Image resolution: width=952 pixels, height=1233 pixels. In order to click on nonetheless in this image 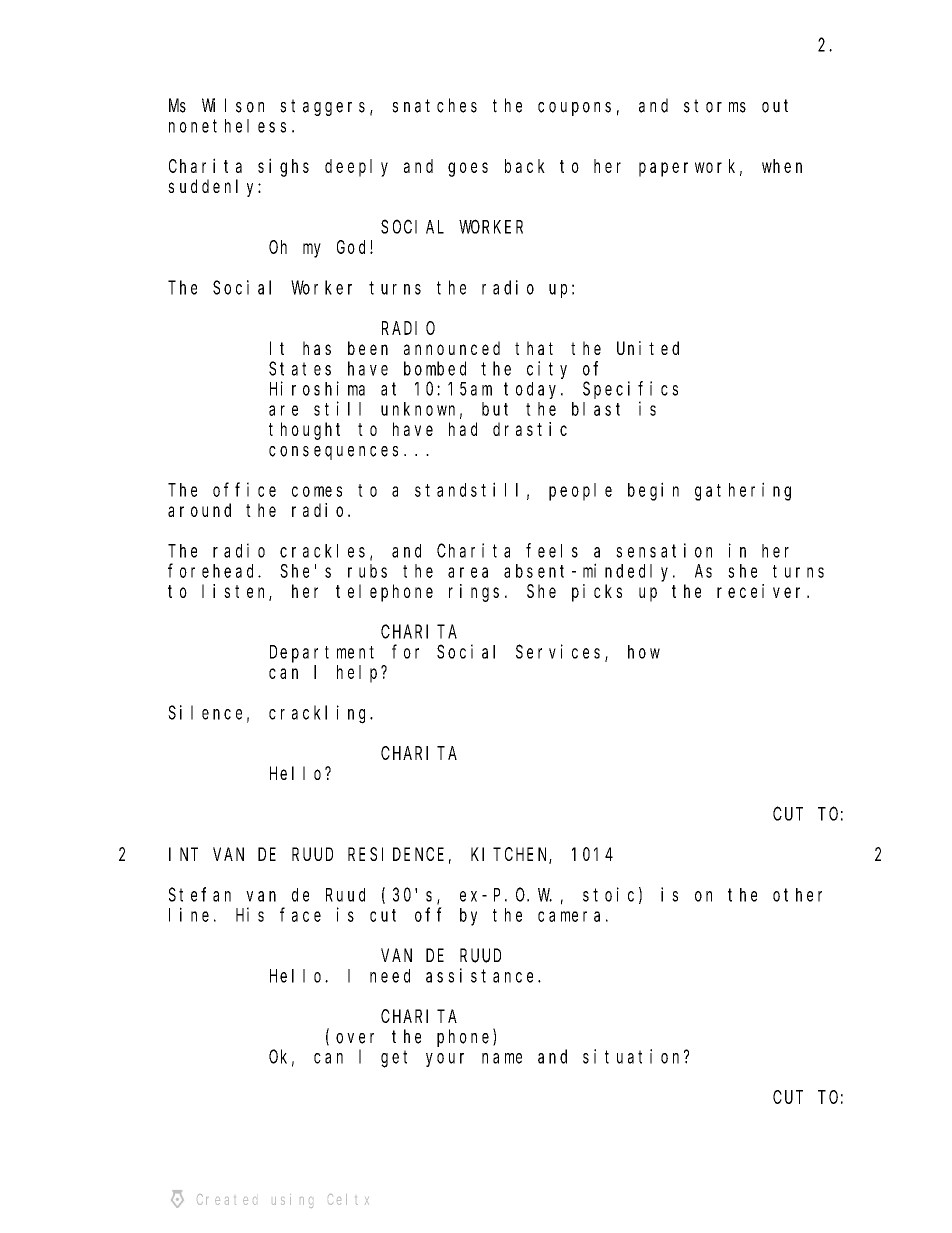, I will do `click(227, 126)`.
